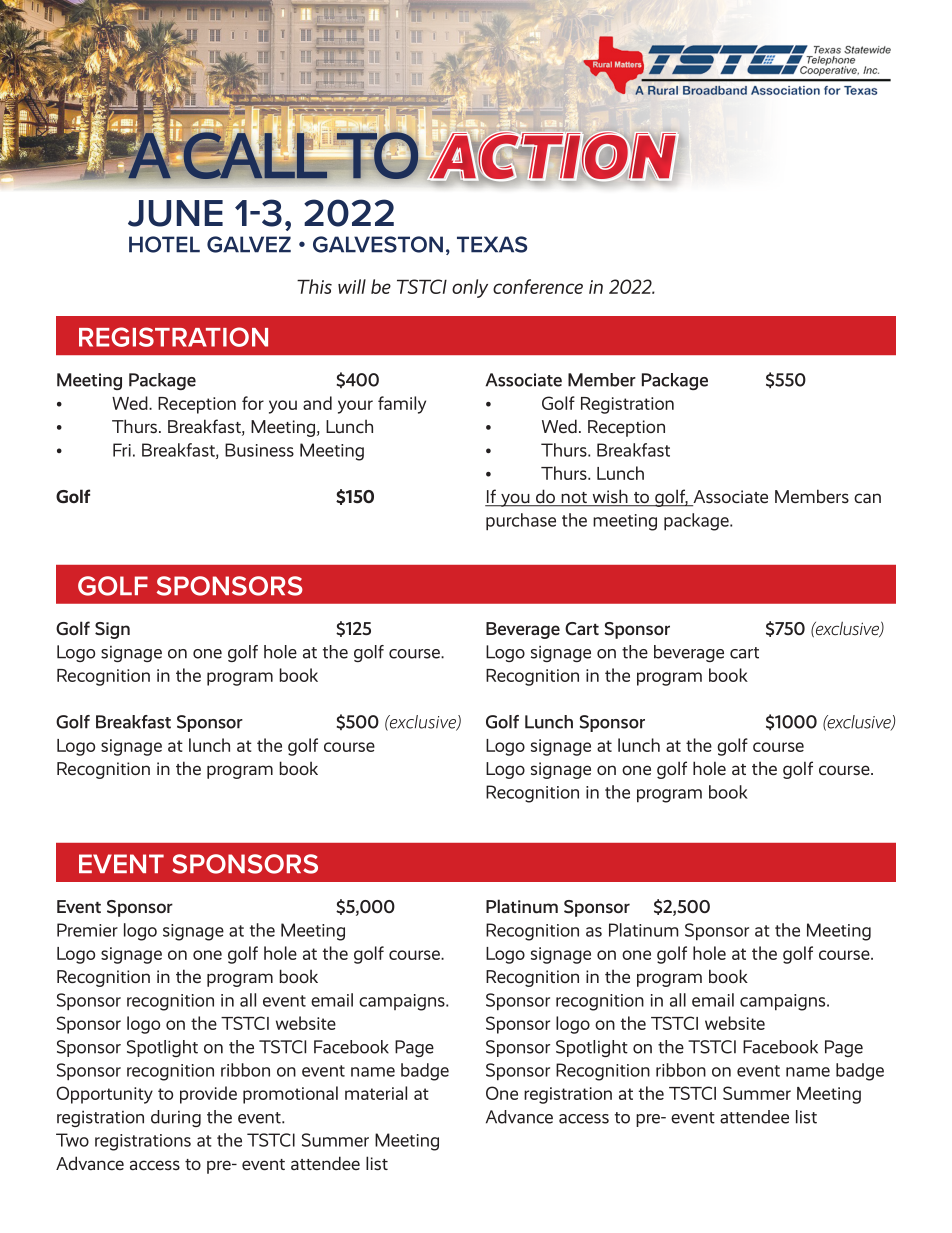 This page has height=1233, width=952. Describe the element at coordinates (122, 450) in the page. I see `Fri` at that location.
